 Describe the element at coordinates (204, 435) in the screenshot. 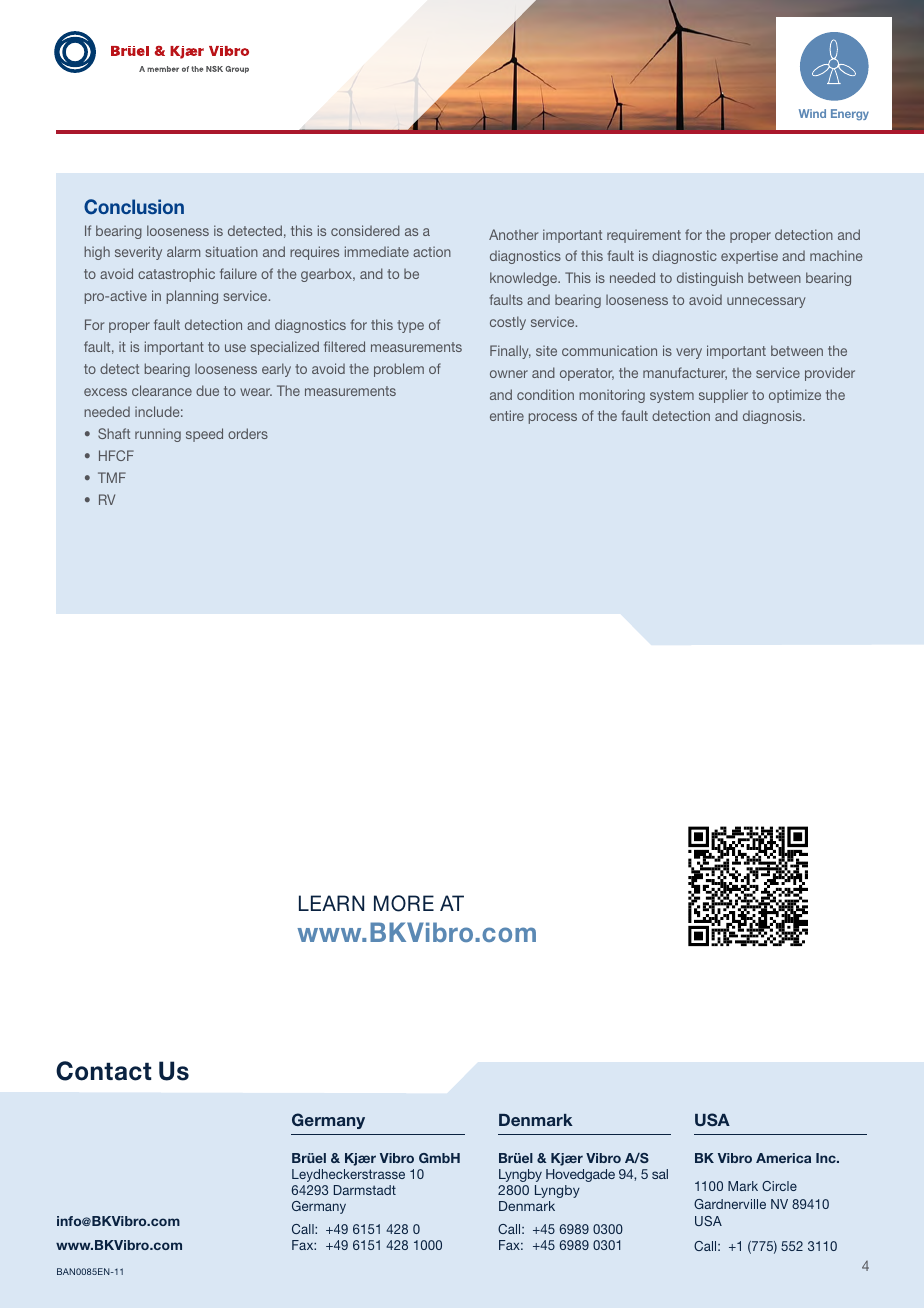

I see `speed` at that location.
